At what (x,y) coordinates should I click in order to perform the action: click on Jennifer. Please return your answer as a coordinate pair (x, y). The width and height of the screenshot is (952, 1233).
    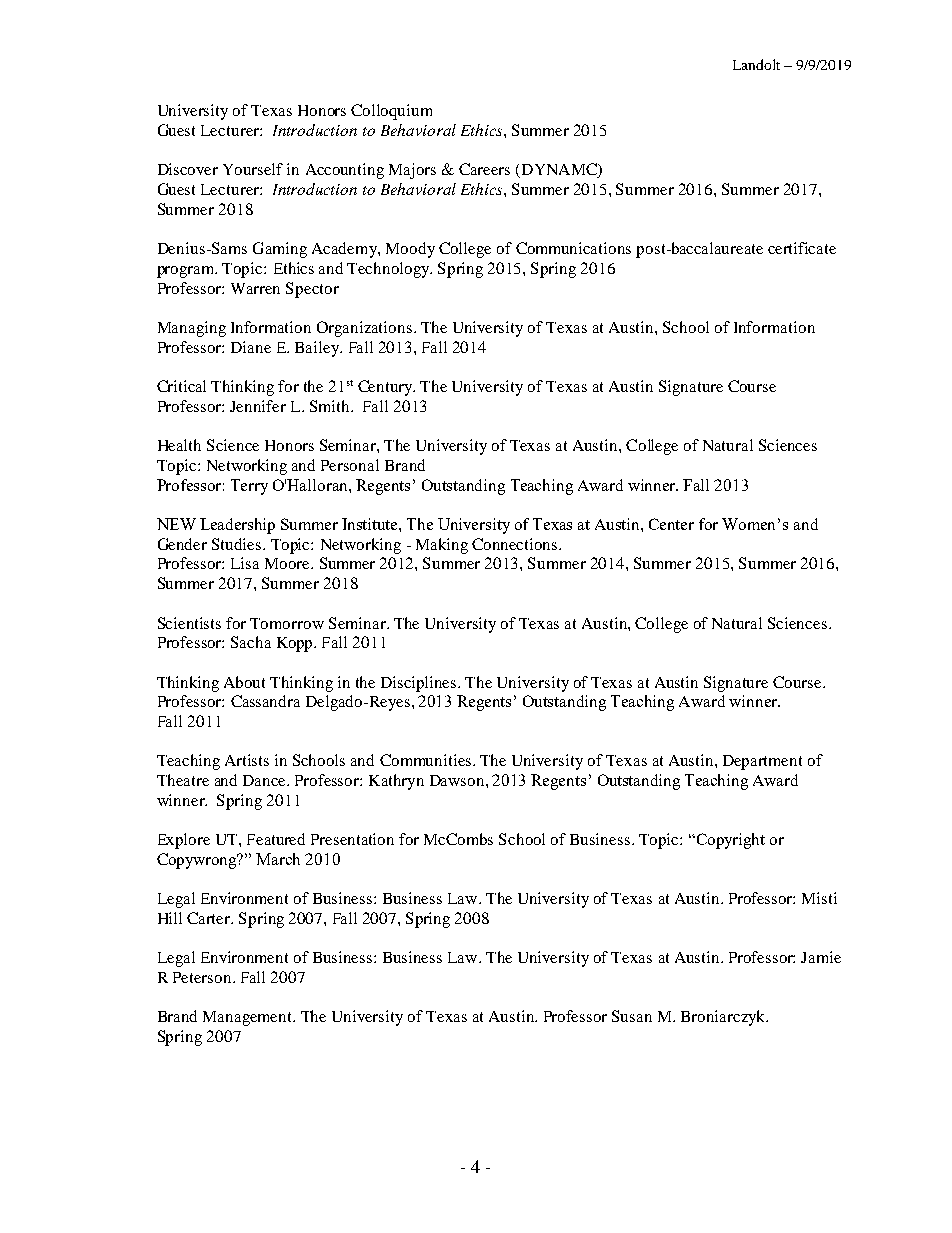
    Looking at the image, I should click on (258, 406).
